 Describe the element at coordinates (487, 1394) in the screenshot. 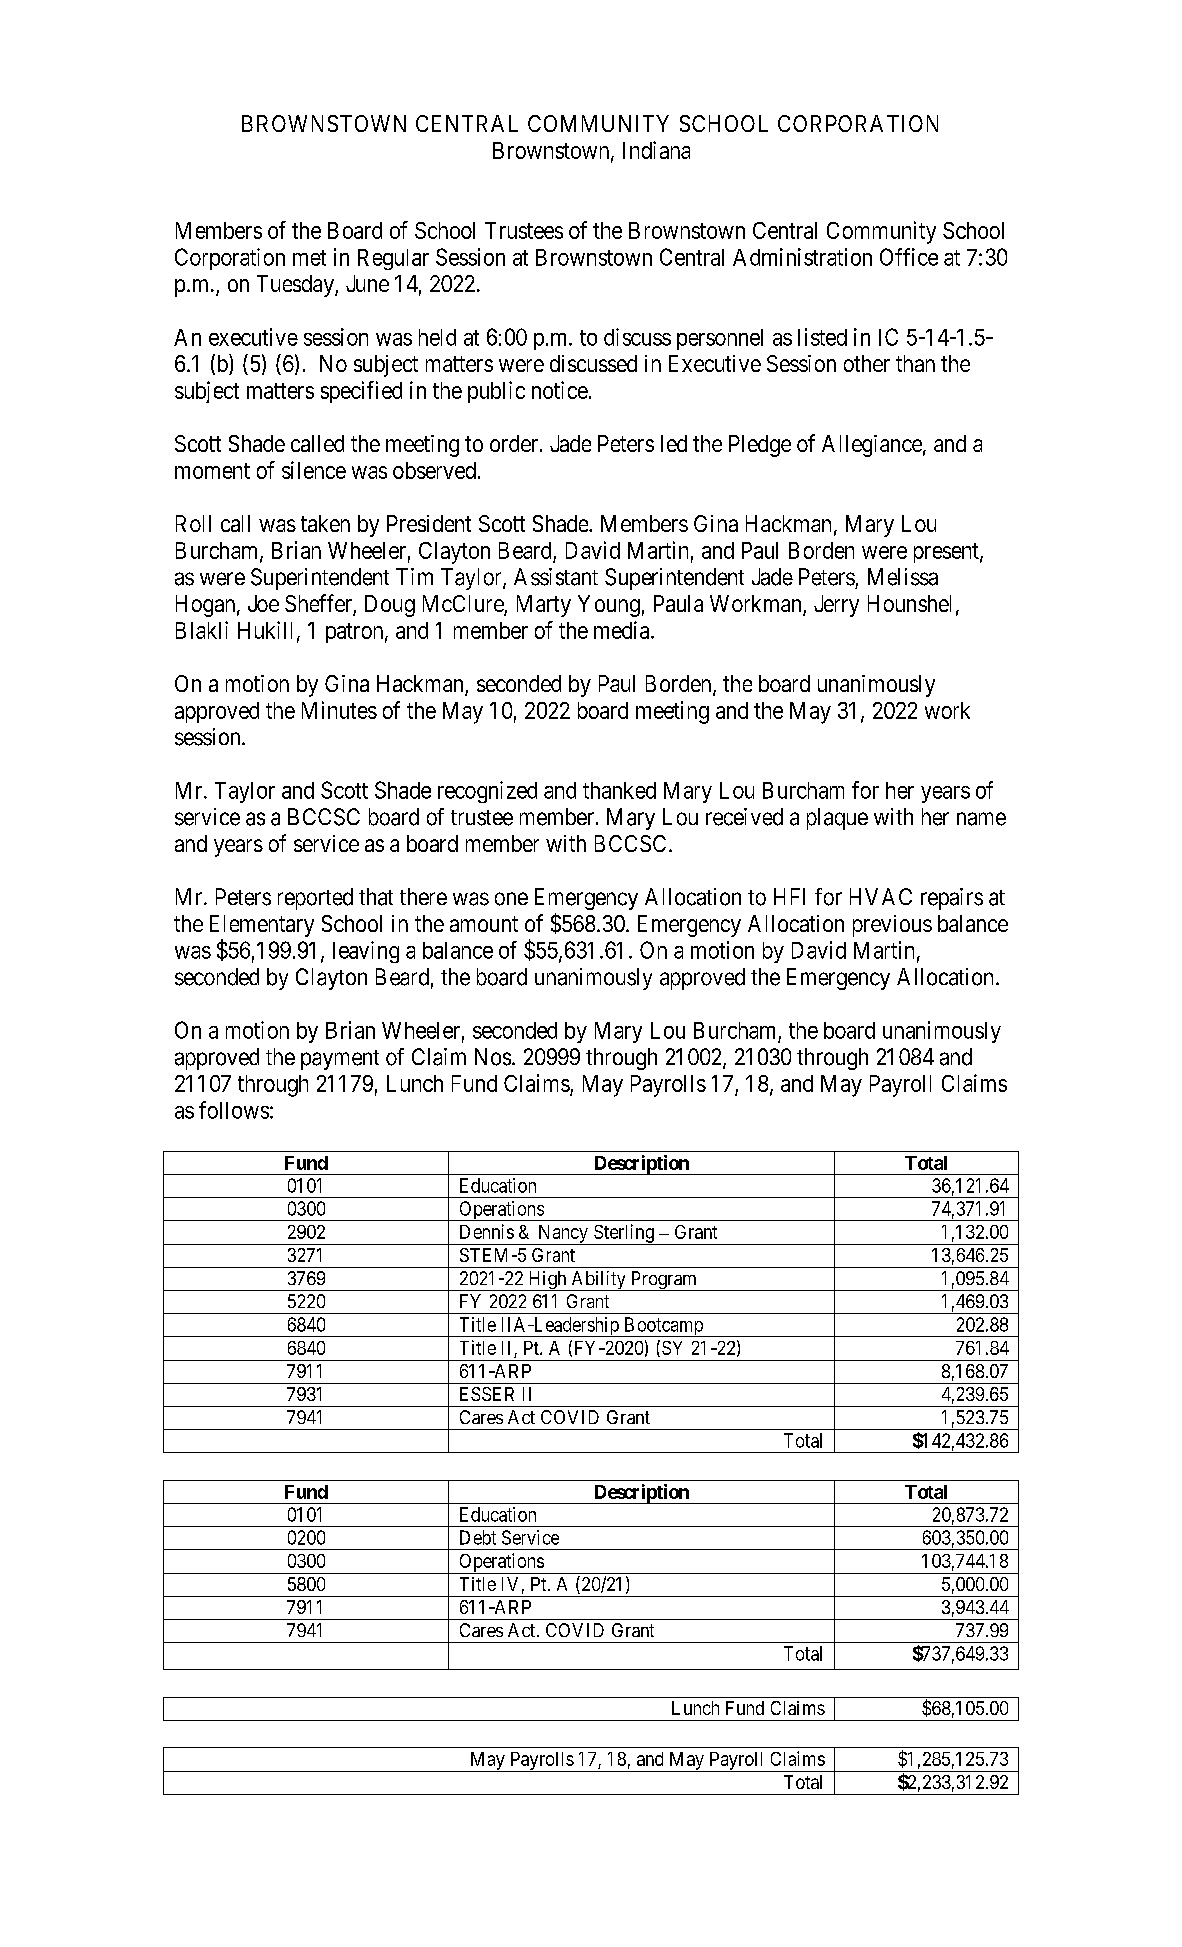

I see `ESSER` at that location.
